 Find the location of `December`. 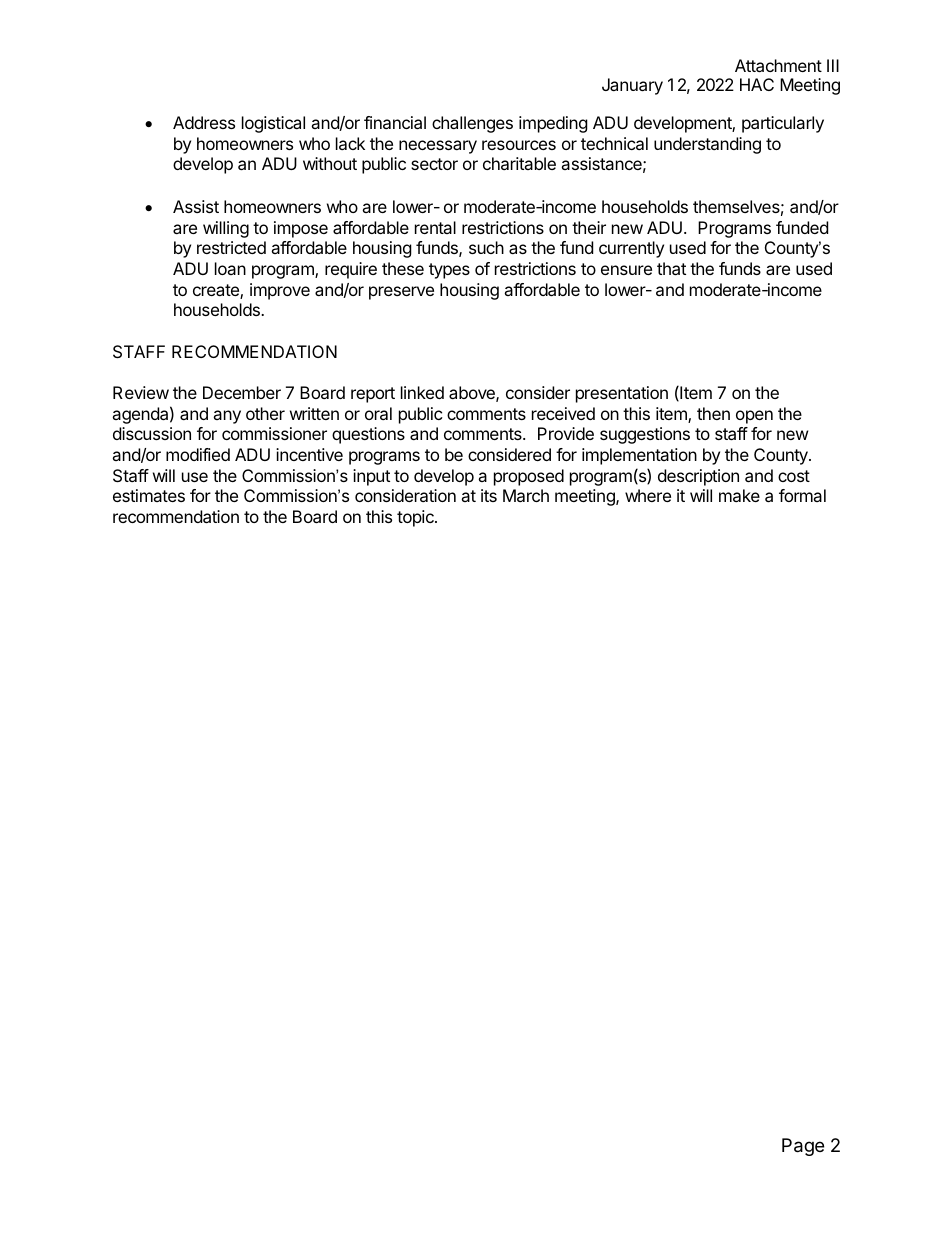

December is located at coordinates (242, 392).
